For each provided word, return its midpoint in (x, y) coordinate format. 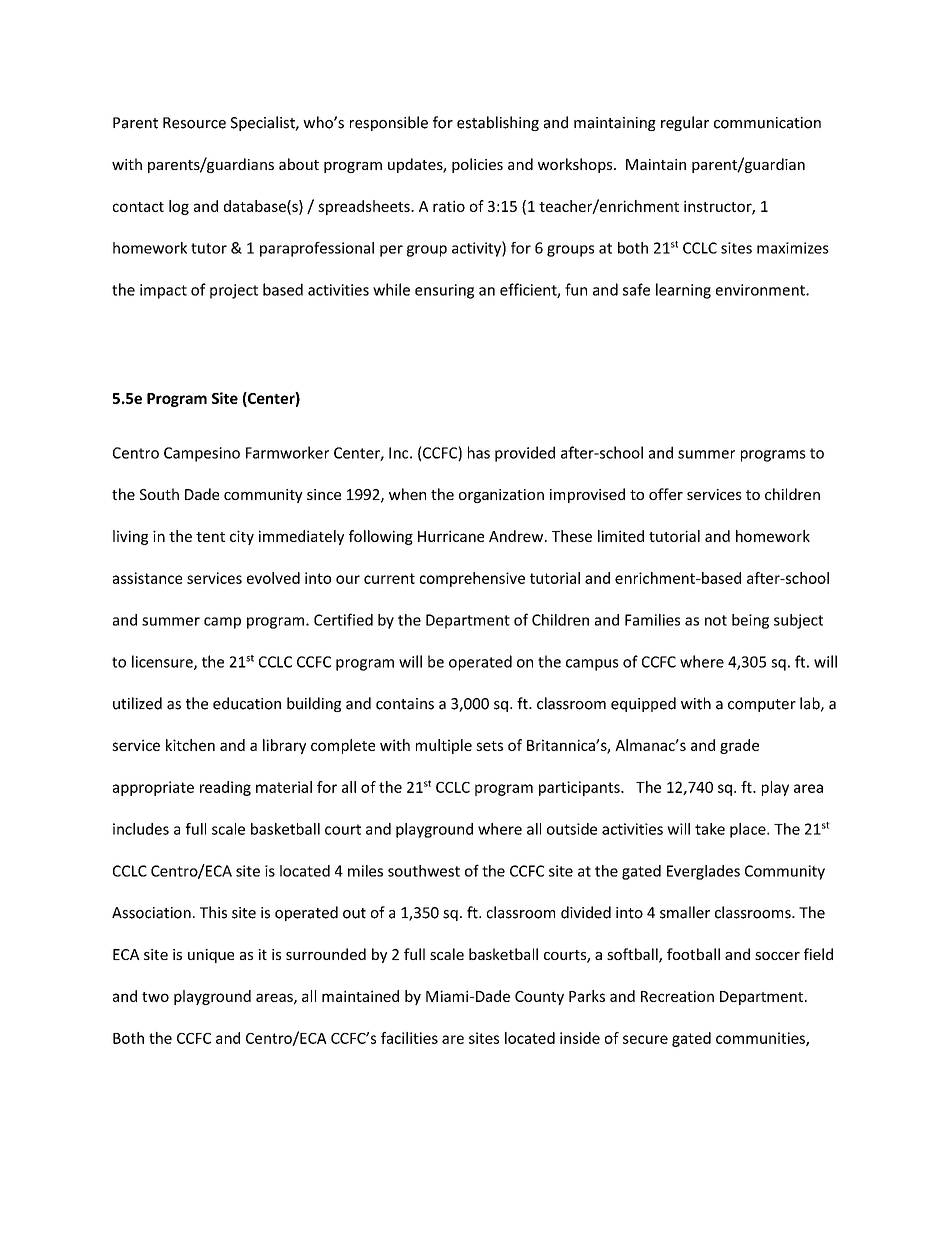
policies (477, 165)
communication (767, 123)
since (324, 494)
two (155, 997)
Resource (194, 123)
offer (666, 494)
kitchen (190, 745)
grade (739, 746)
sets (489, 746)
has (479, 452)
